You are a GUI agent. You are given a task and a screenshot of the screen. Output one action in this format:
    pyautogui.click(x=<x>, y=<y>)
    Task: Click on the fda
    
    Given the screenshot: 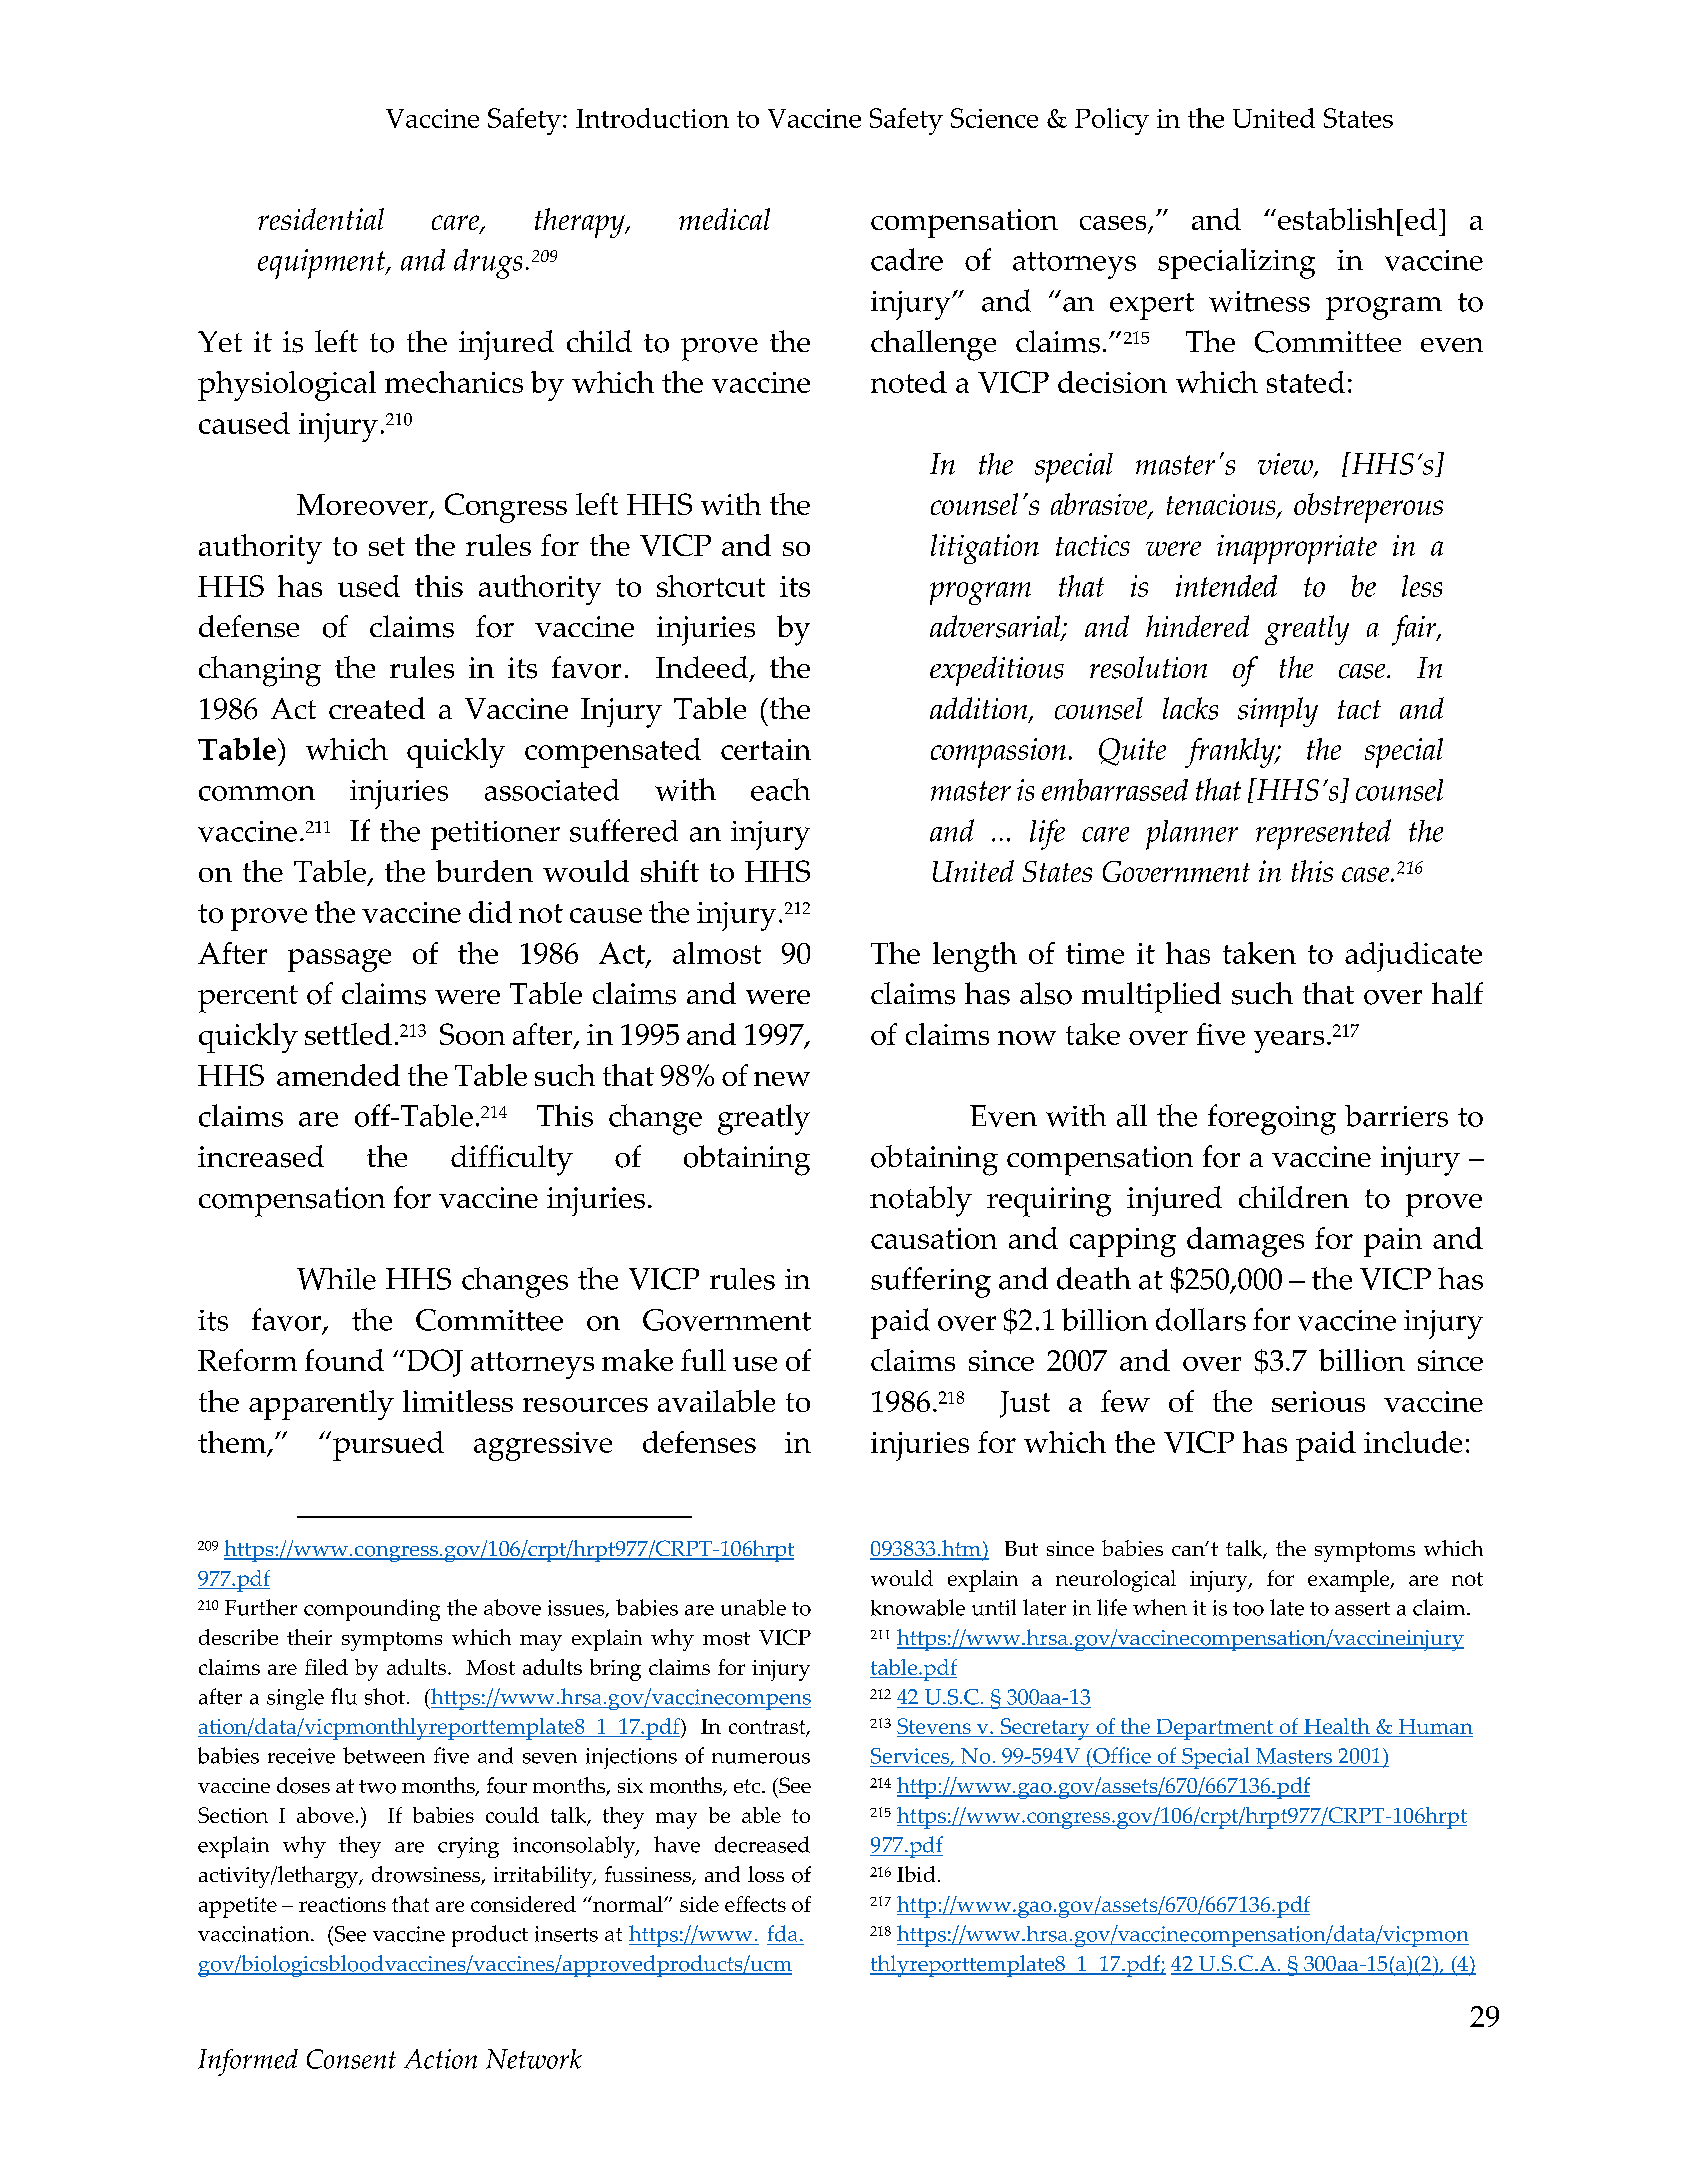 What is the action you would take?
    pyautogui.click(x=782, y=1933)
